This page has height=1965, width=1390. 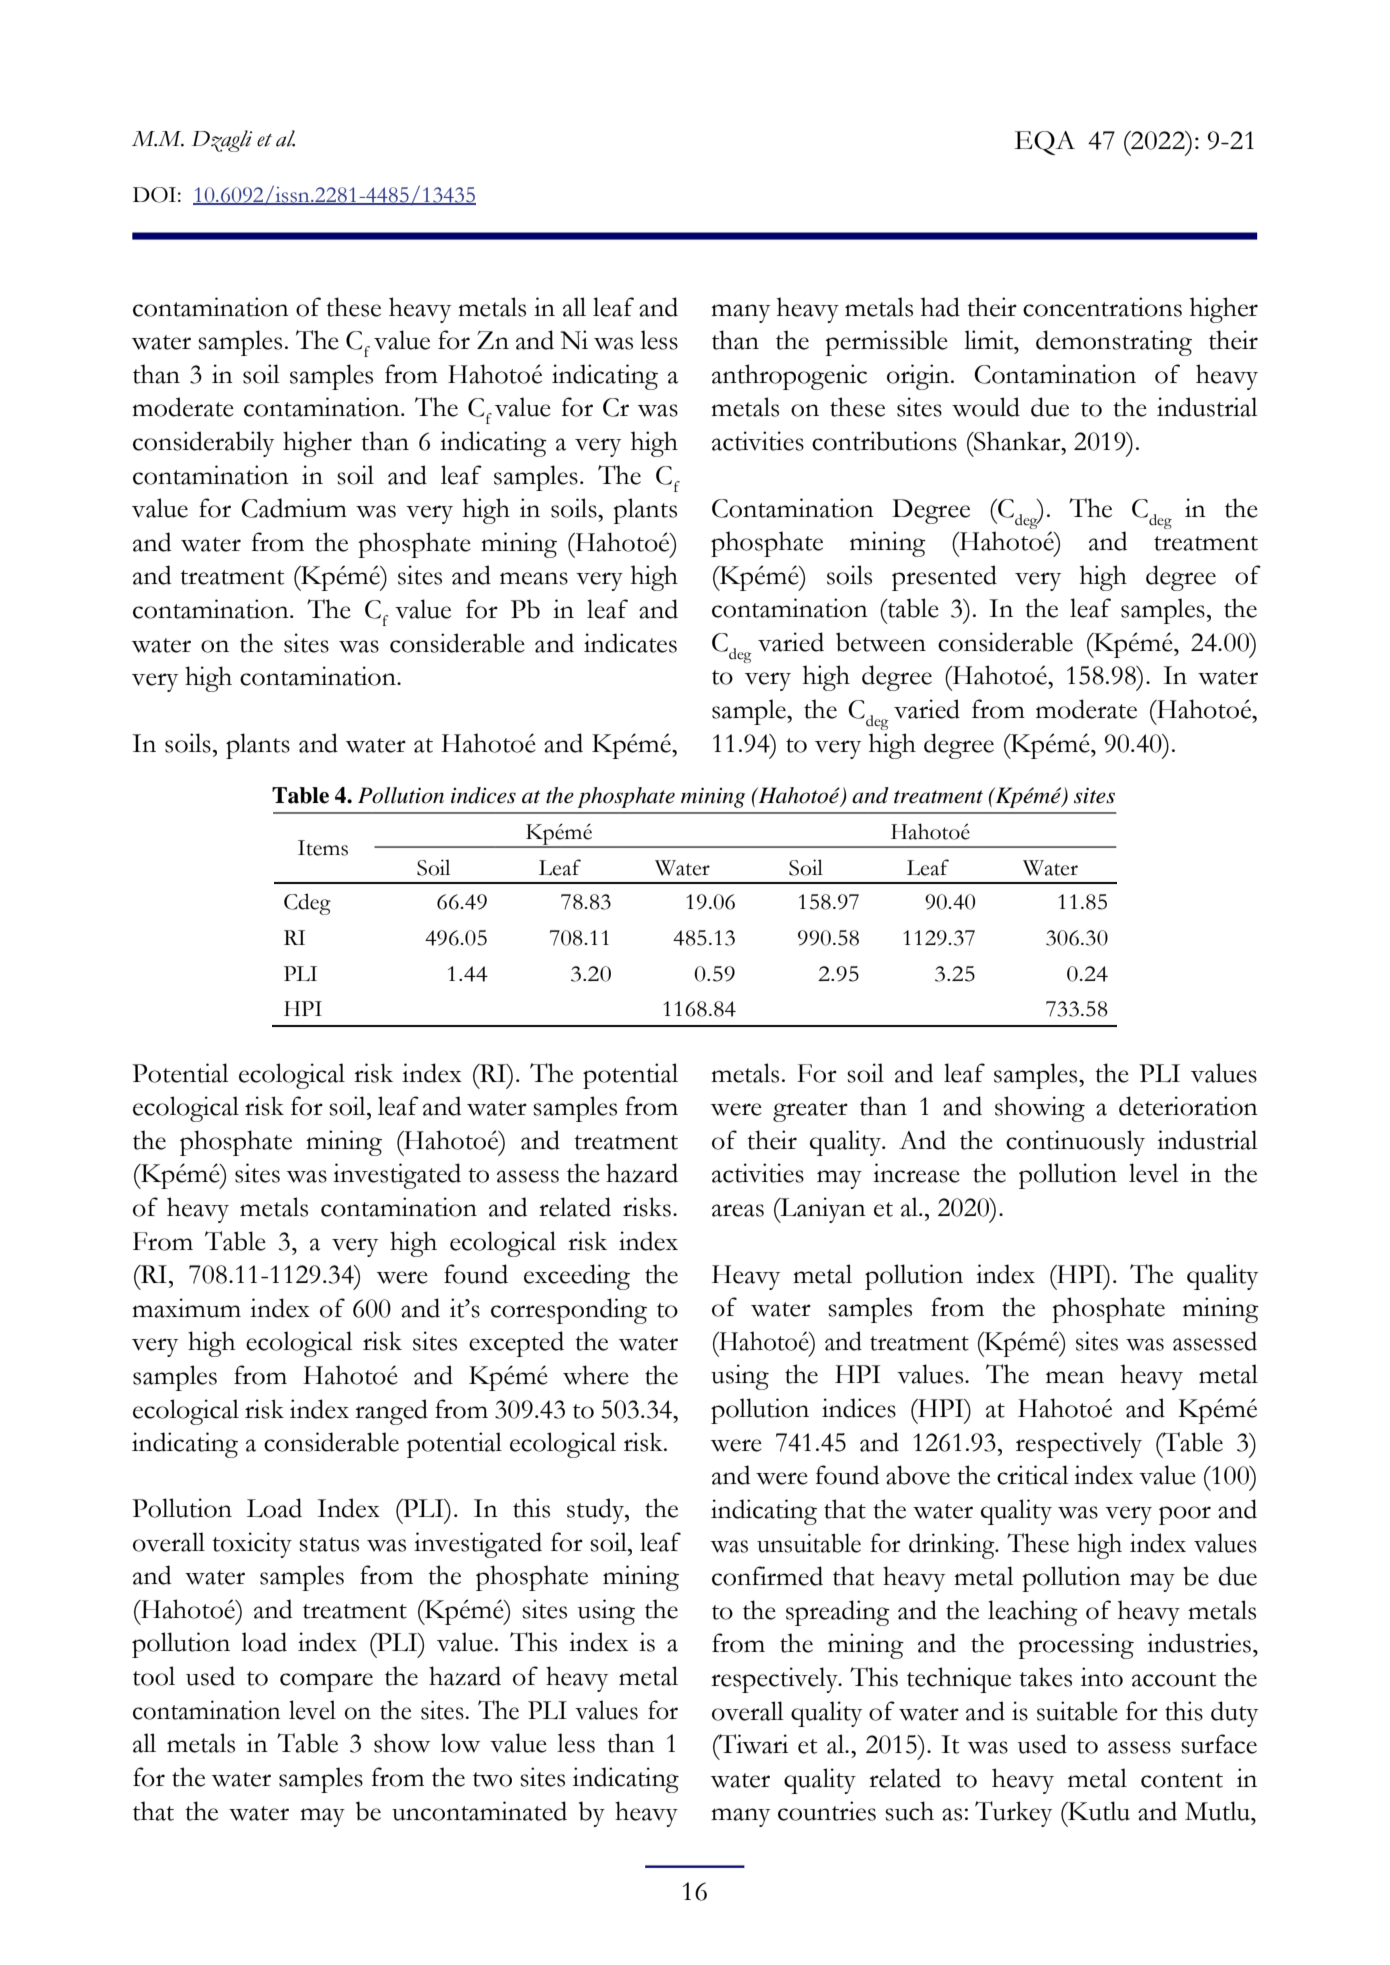 I want to click on Items, so click(x=323, y=848).
